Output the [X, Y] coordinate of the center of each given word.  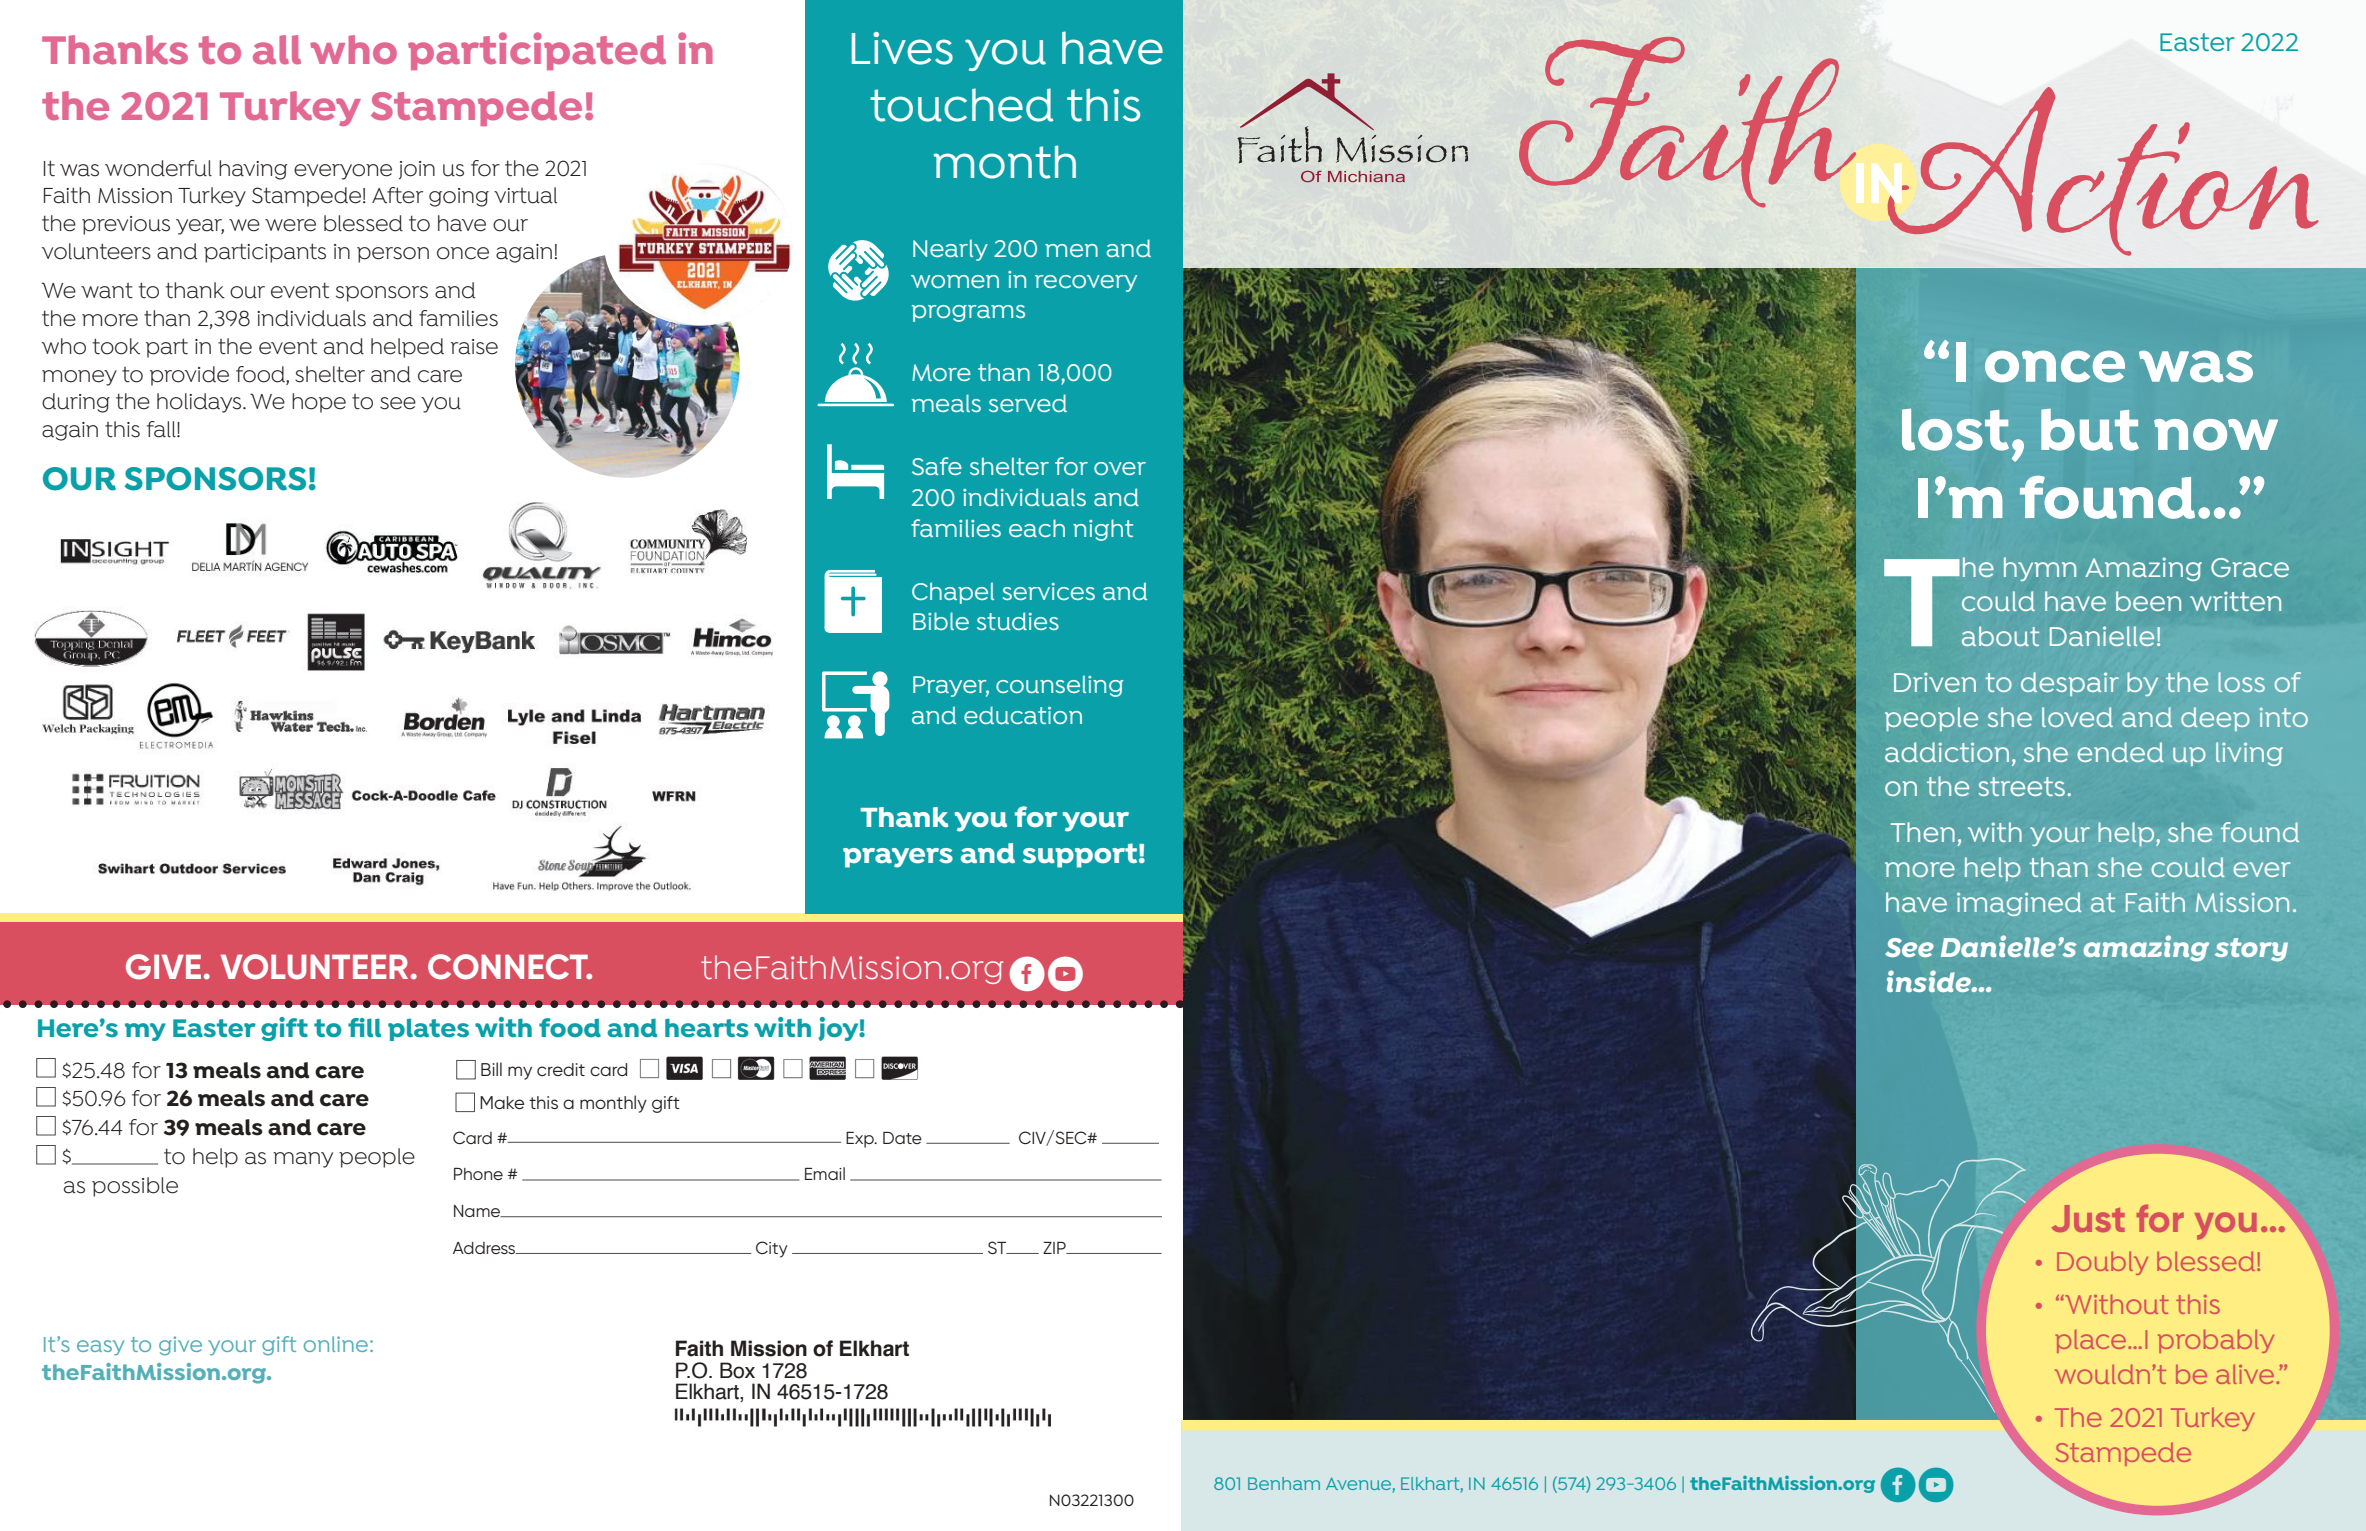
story [2251, 950]
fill [364, 1027]
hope [319, 403]
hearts [707, 1027]
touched [961, 105]
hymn [2040, 569]
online [336, 1344]
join [417, 170]
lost [1955, 430]
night [1103, 530]
